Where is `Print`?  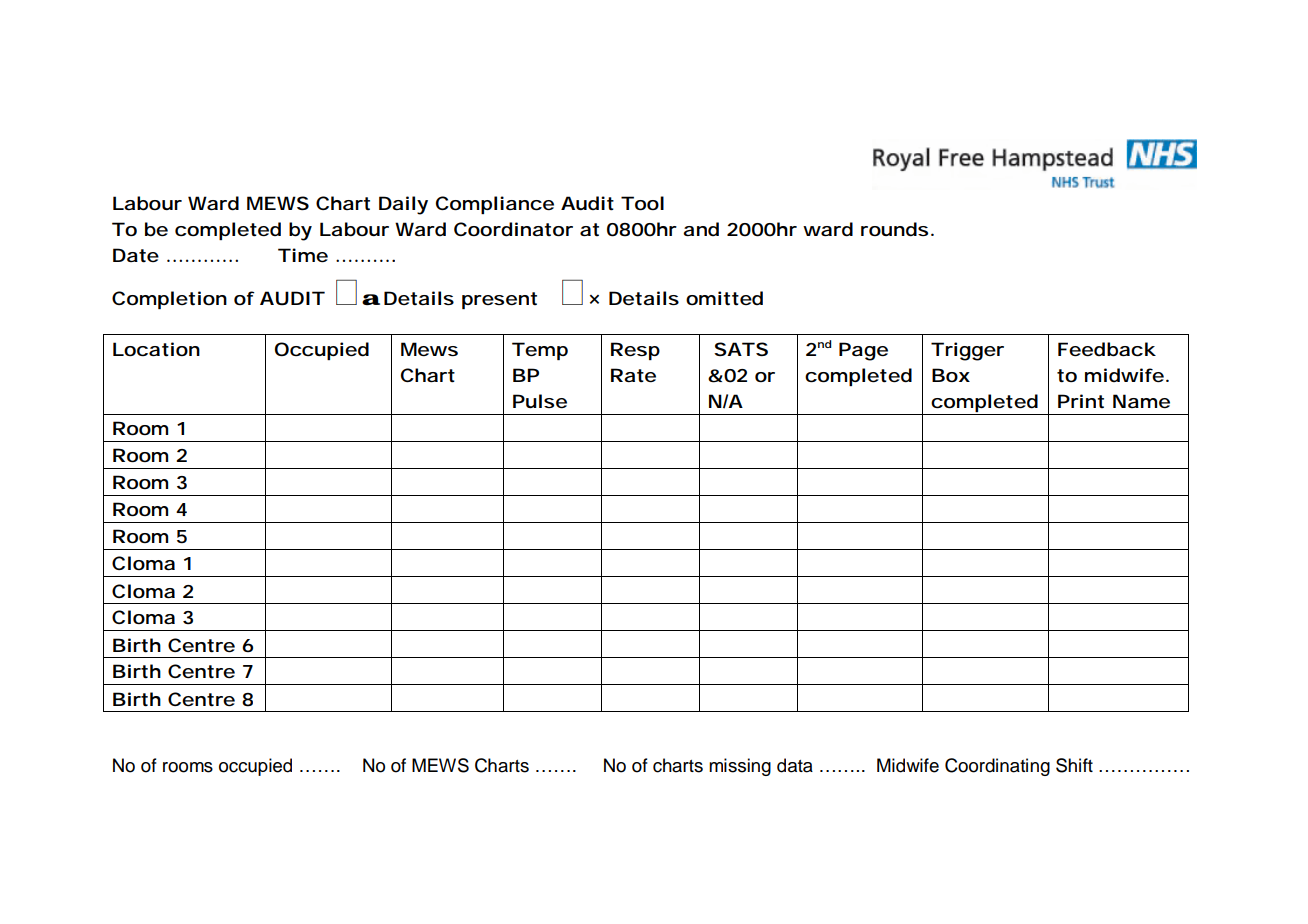 Print is located at coordinates (1081, 401).
